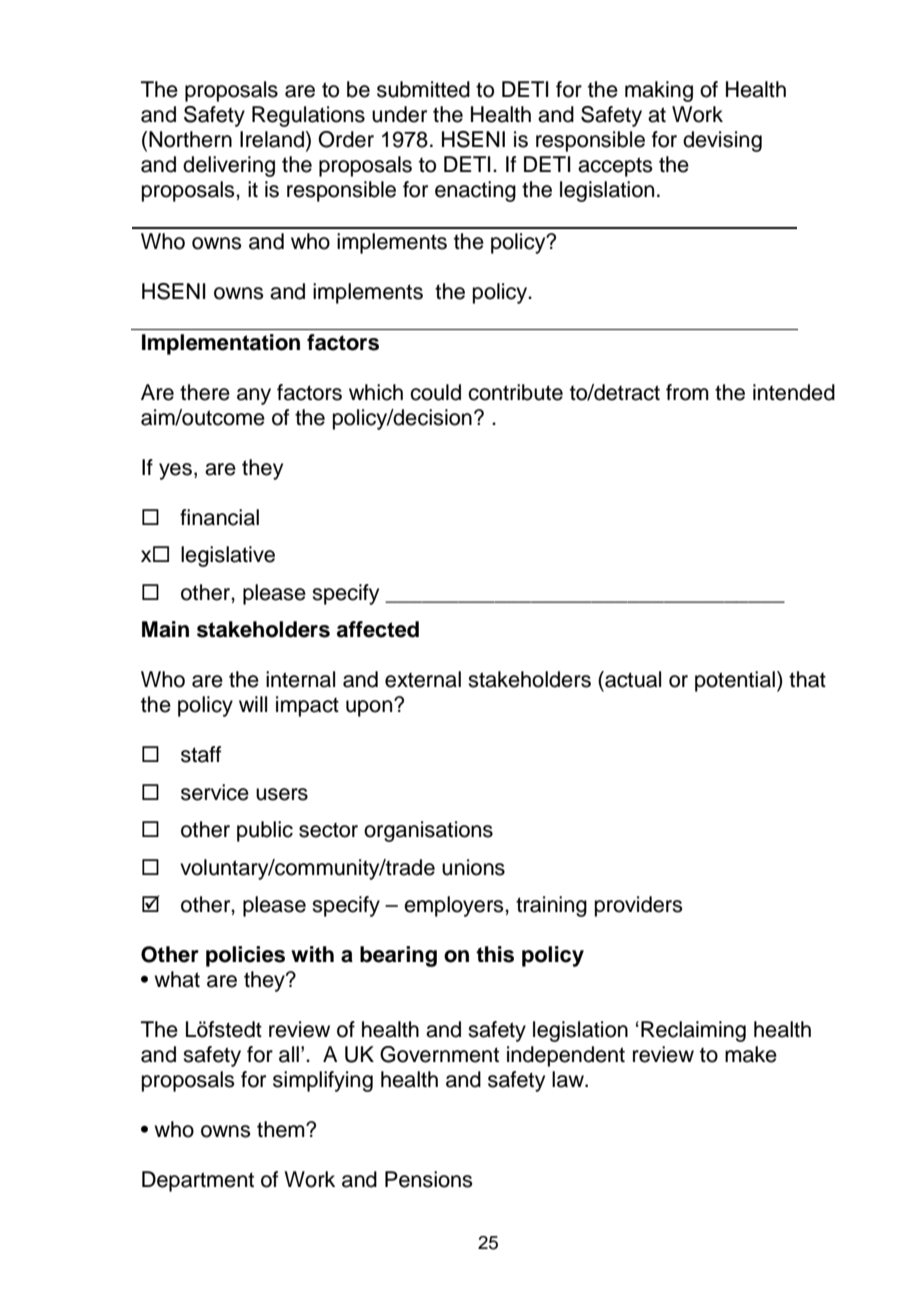 This screenshot has width=924, height=1308. What do you see at coordinates (423, 679) in the screenshot?
I see `external` at bounding box center [423, 679].
